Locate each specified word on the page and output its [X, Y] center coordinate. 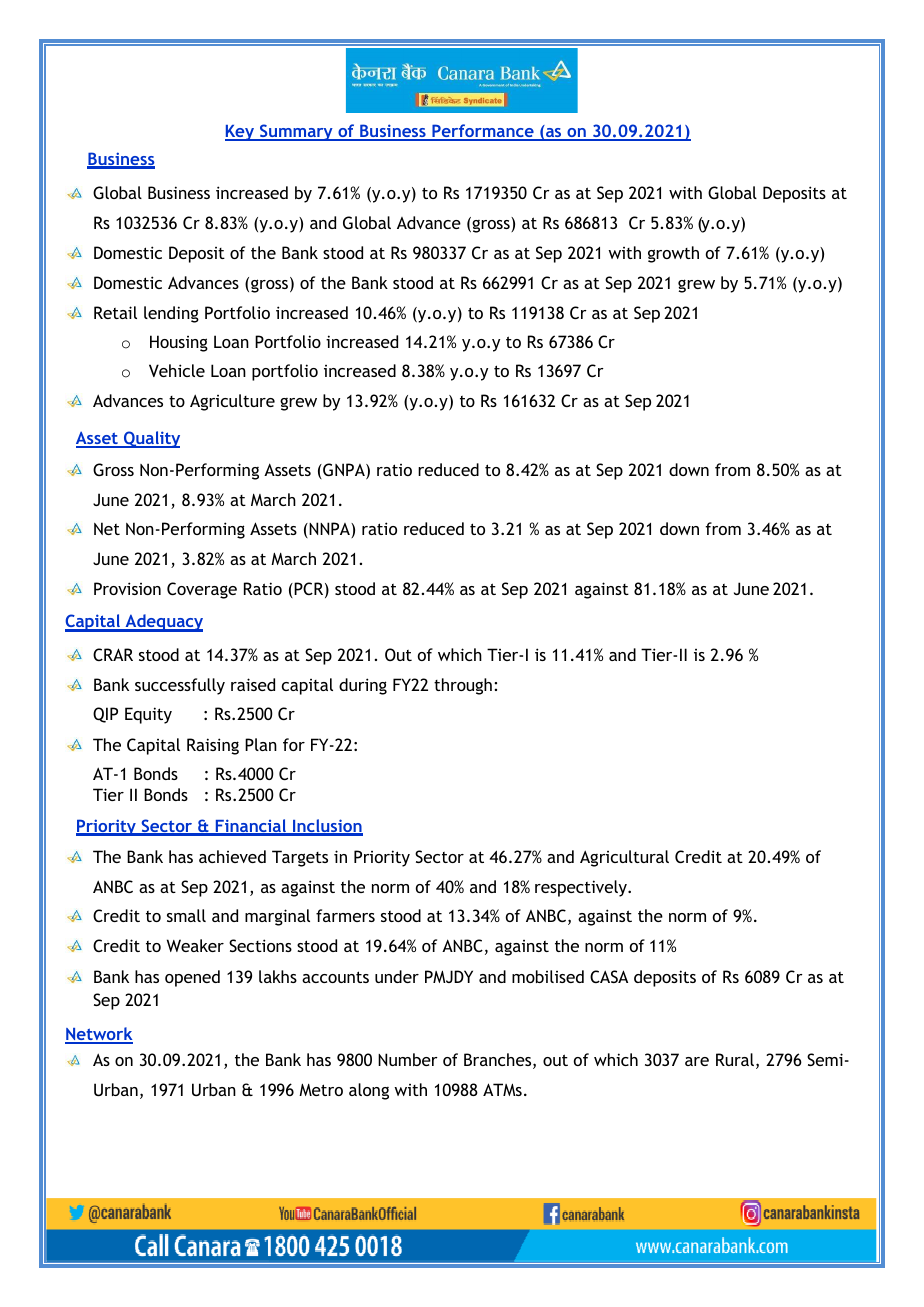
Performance [483, 132]
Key [240, 133]
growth [673, 254]
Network [99, 1035]
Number [408, 1059]
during [363, 686]
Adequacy [163, 623]
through [463, 686]
